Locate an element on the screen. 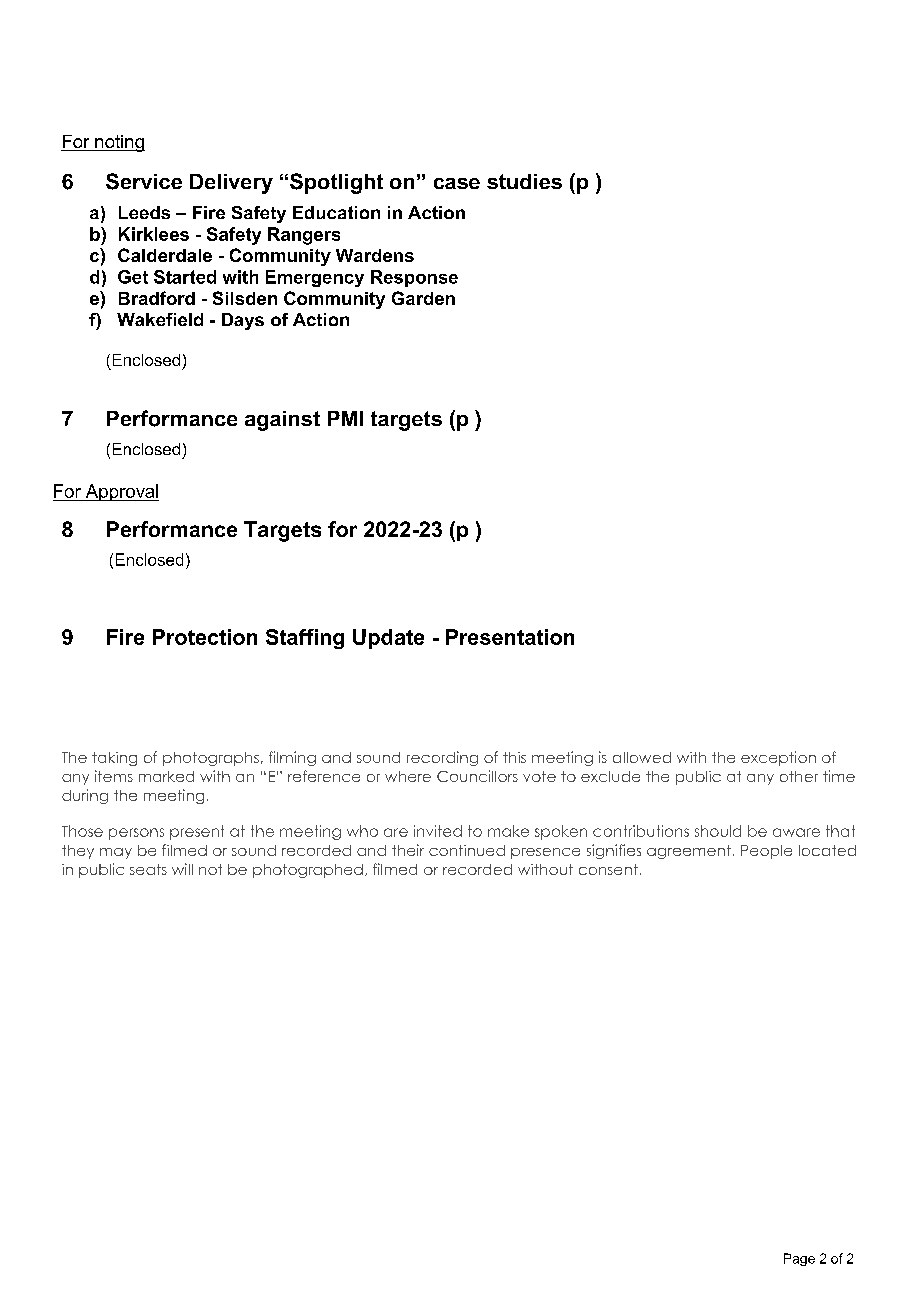  continued is located at coordinates (467, 850).
